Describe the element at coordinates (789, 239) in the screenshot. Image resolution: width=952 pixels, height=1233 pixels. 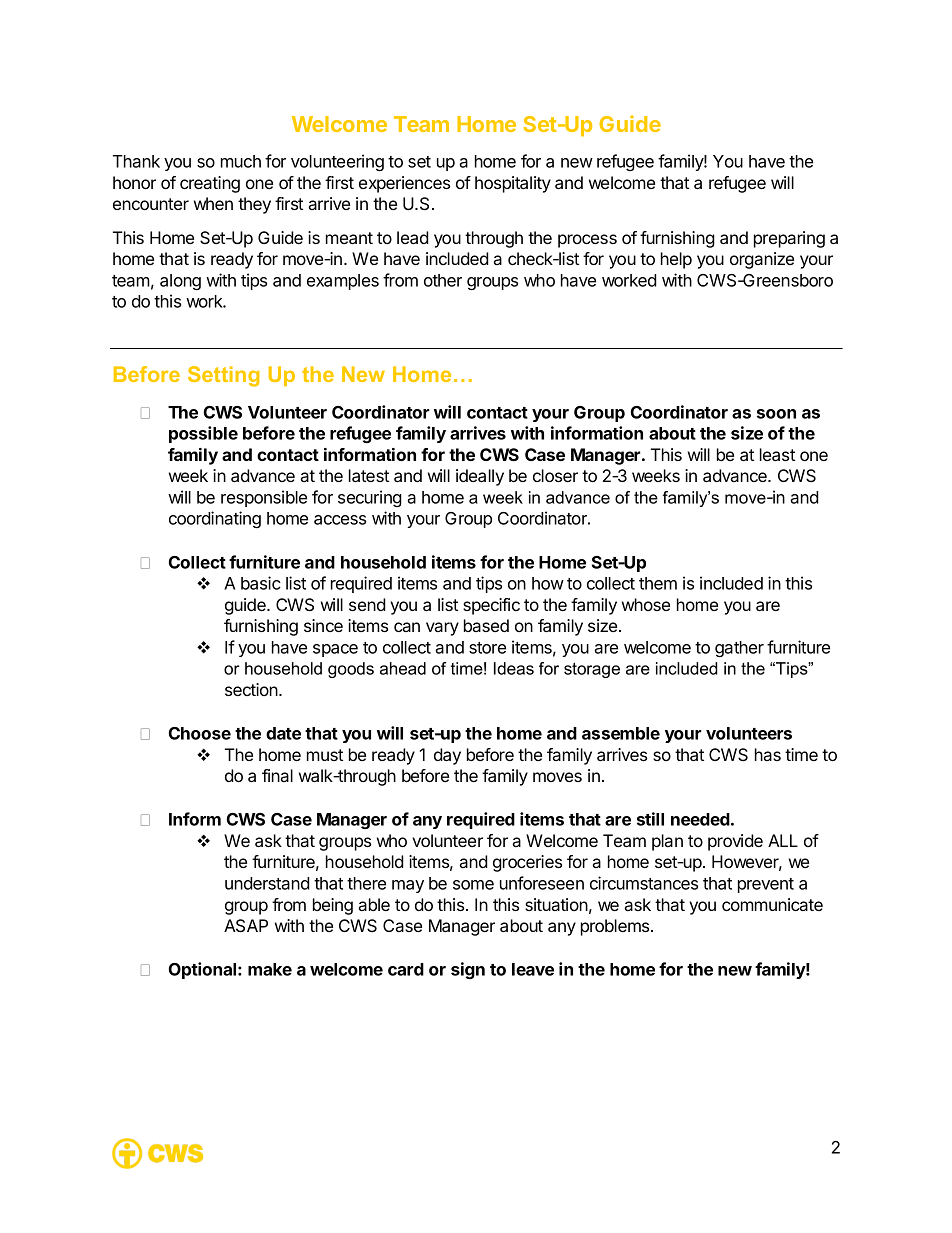
I see `preparing` at that location.
